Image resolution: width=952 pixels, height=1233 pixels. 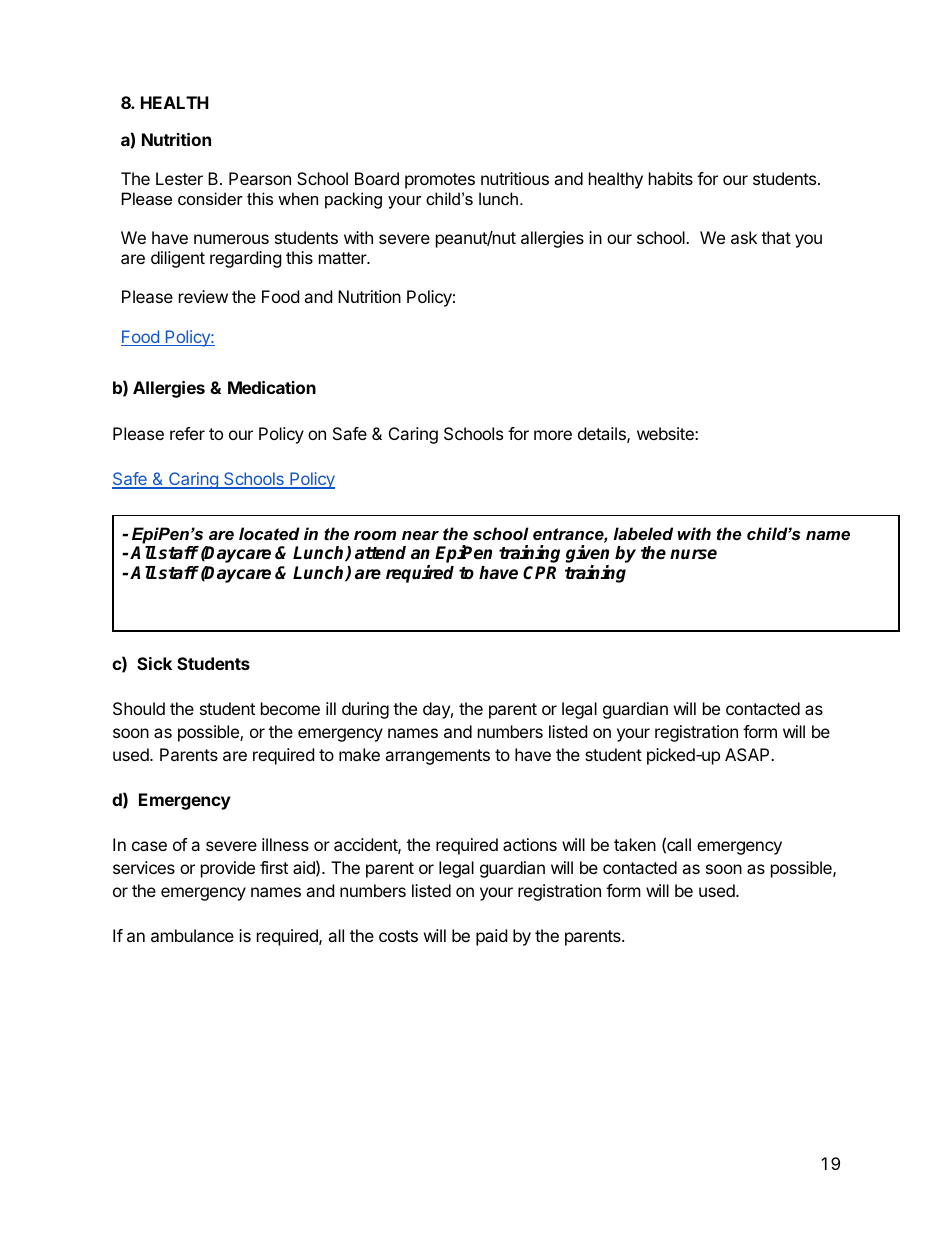 I want to click on located, so click(x=269, y=533).
